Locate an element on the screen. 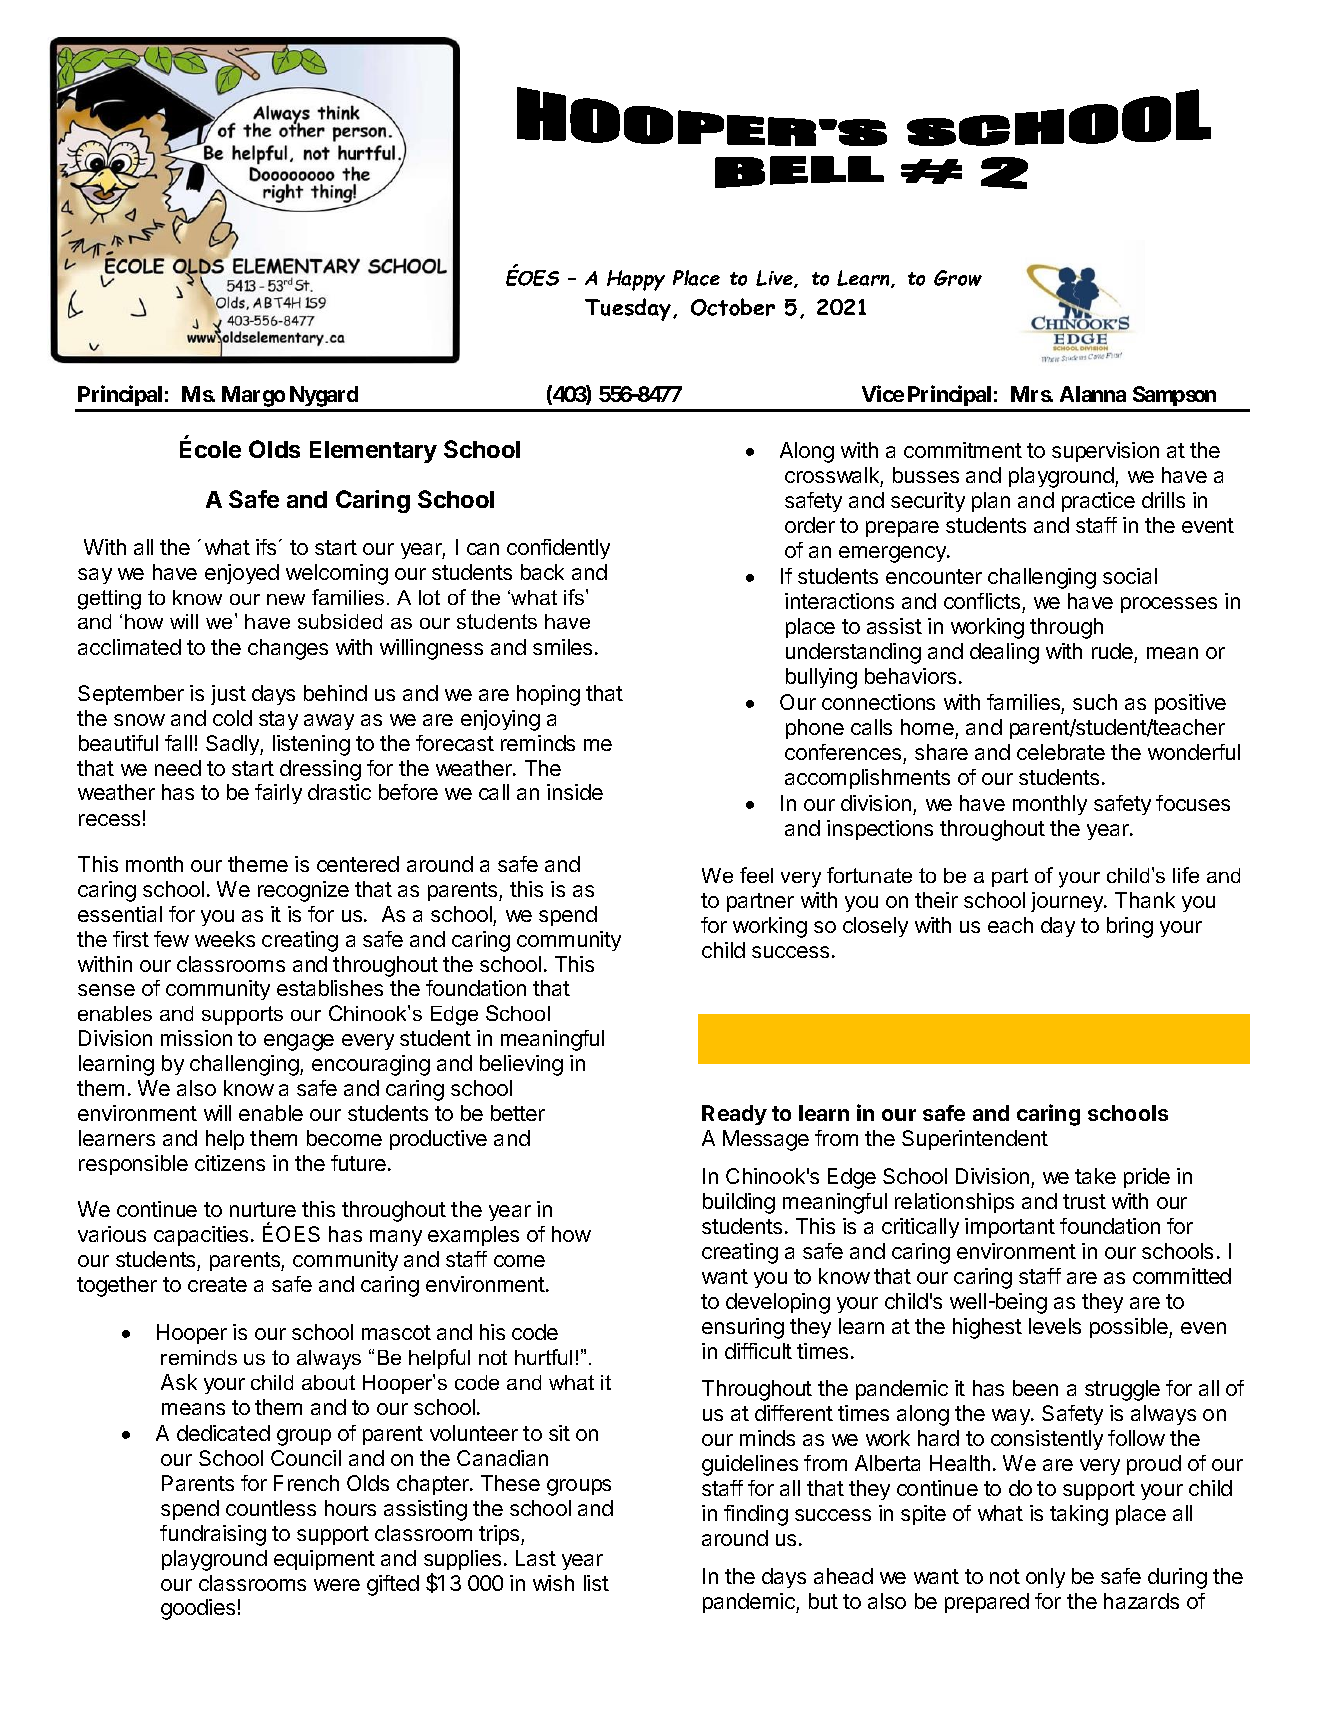 The width and height of the screenshot is (1325, 1715). Grow is located at coordinates (958, 278).
